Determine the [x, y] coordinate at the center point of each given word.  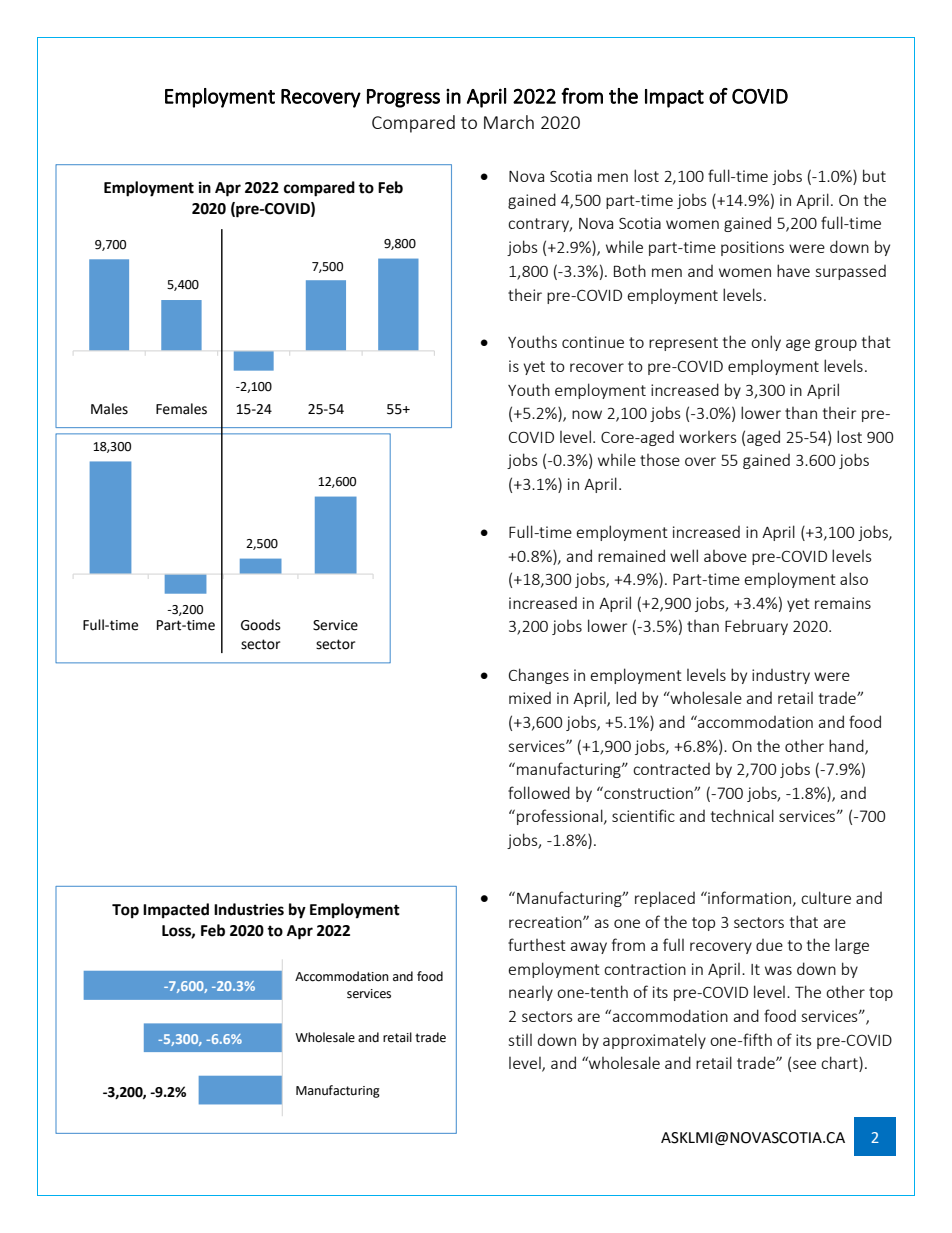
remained [631, 555]
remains [843, 603]
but [874, 175]
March [509, 122]
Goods [261, 625]
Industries [249, 909]
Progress [403, 98]
